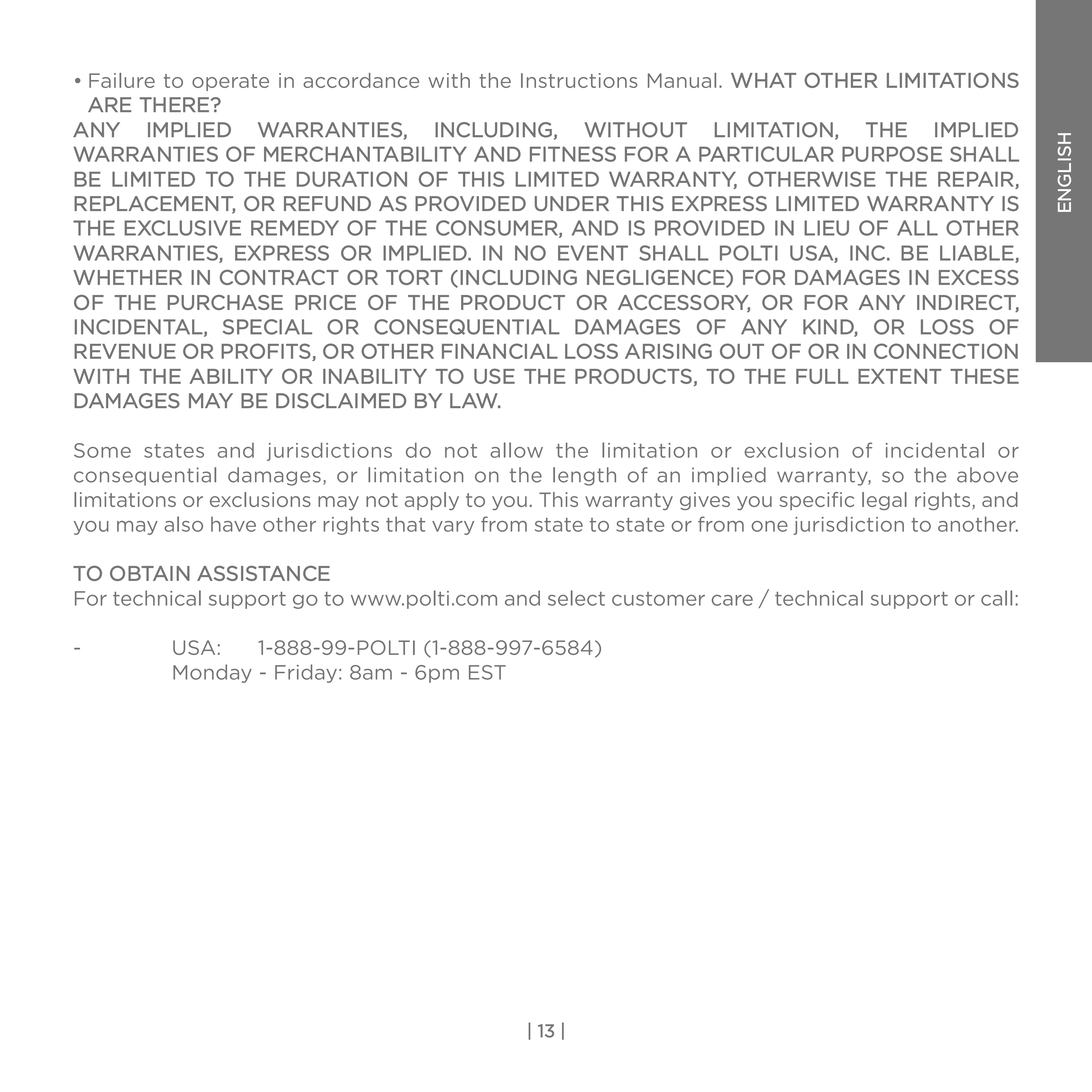  I want to click on Some, so click(102, 450).
